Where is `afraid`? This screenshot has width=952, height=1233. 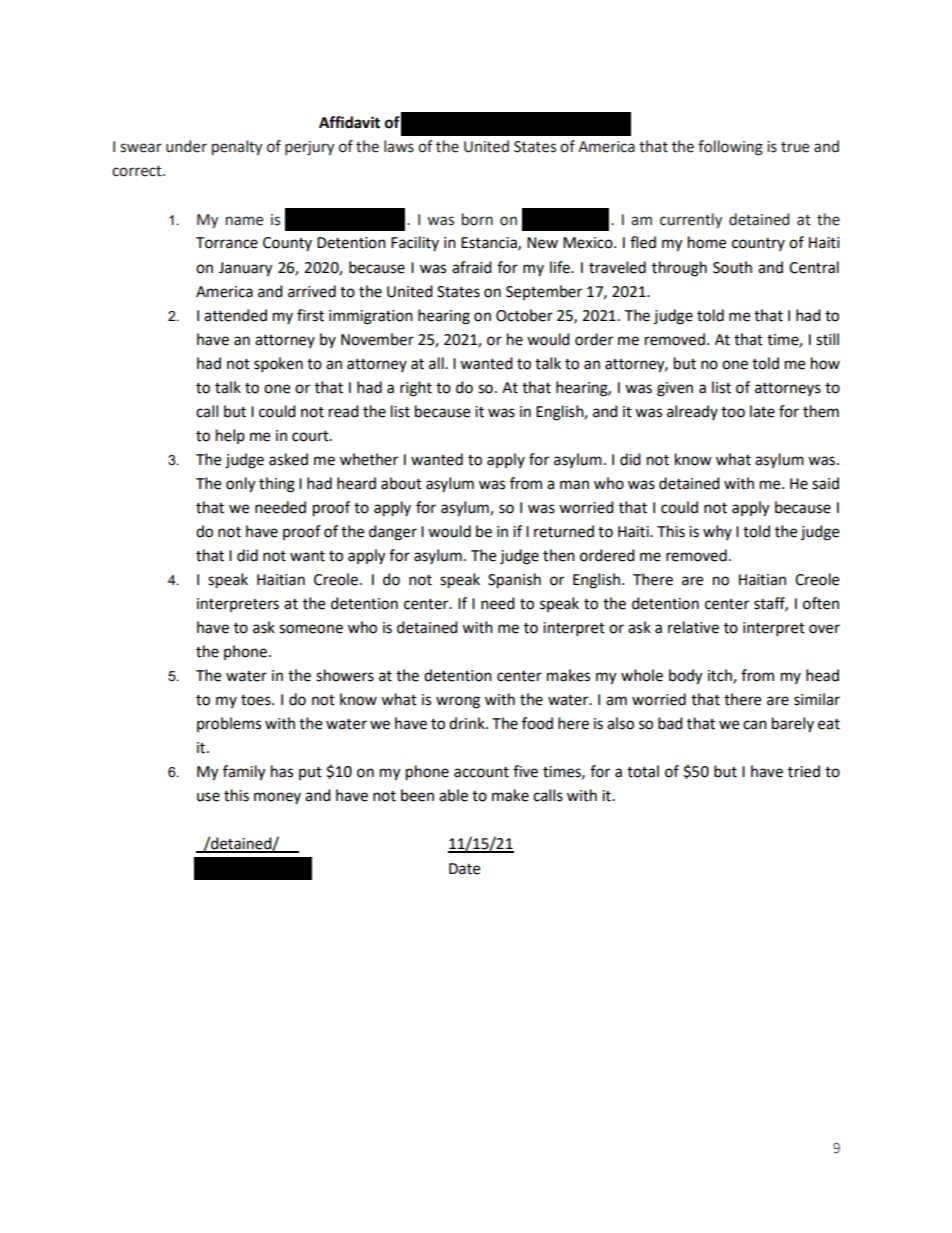
afraid is located at coordinates (472, 267).
